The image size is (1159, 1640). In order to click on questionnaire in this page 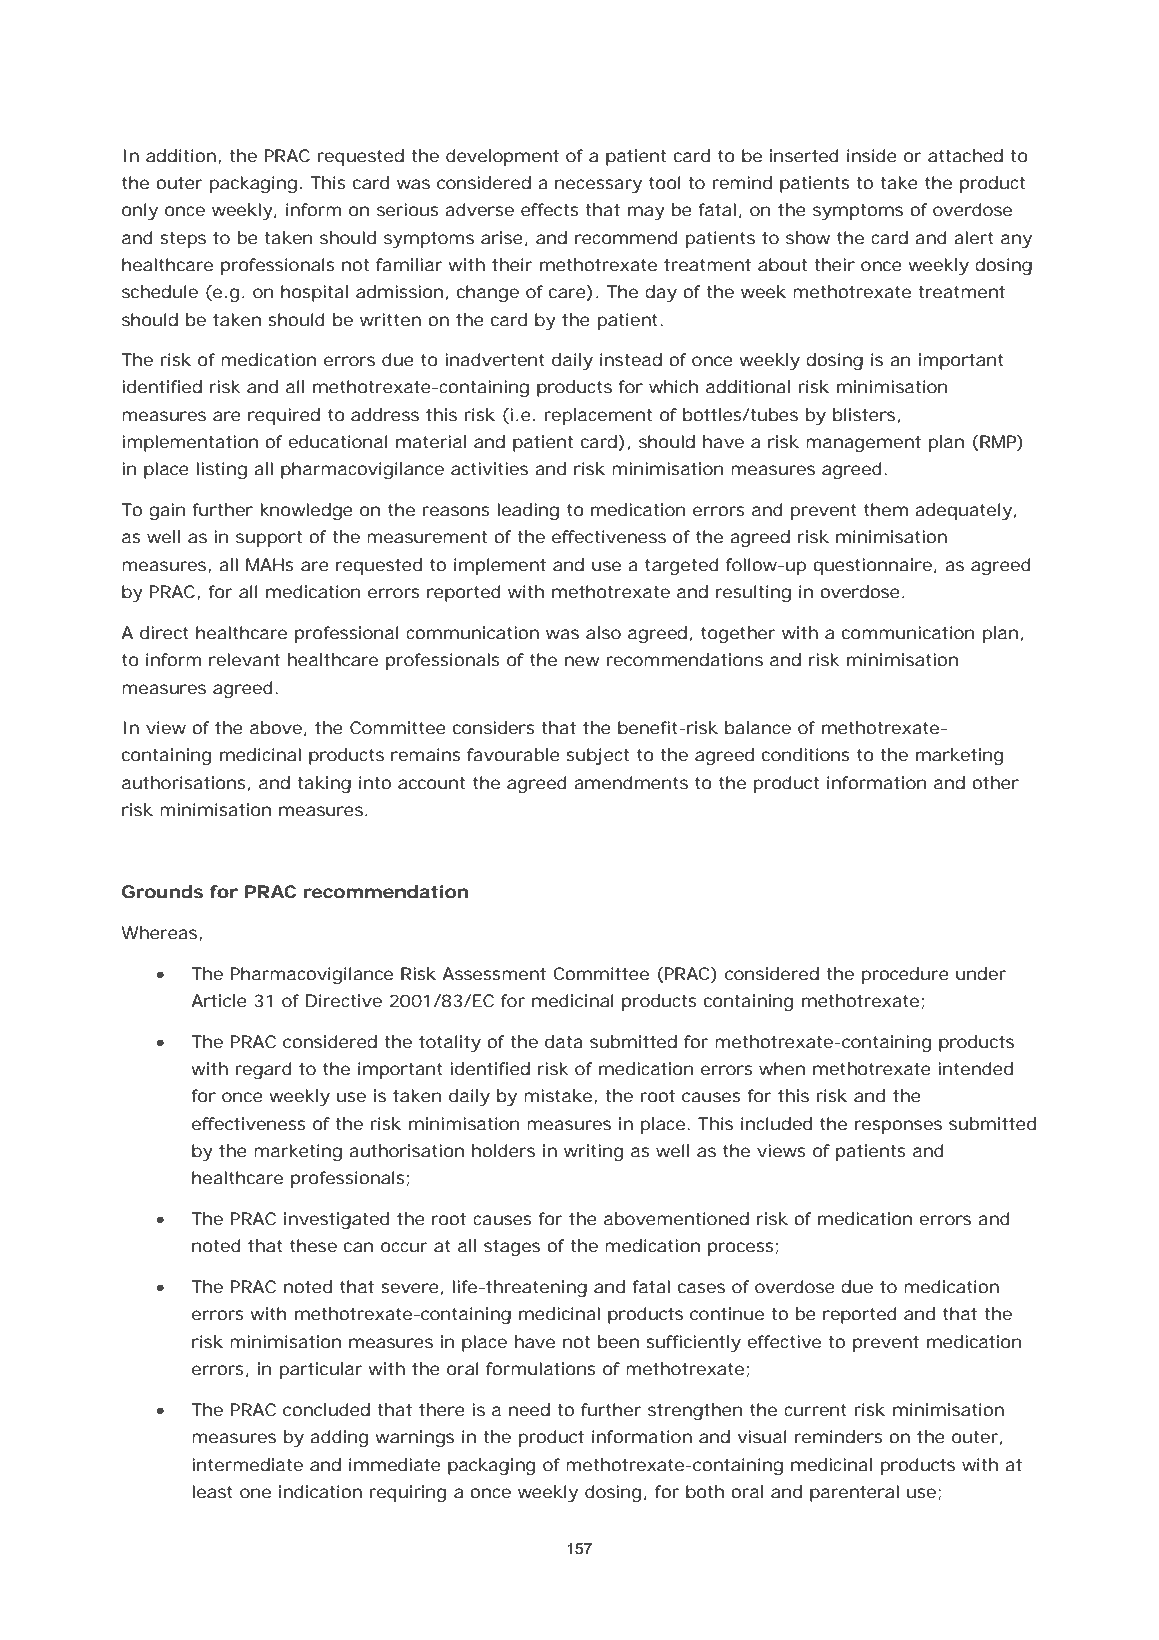, I will do `click(872, 566)`.
